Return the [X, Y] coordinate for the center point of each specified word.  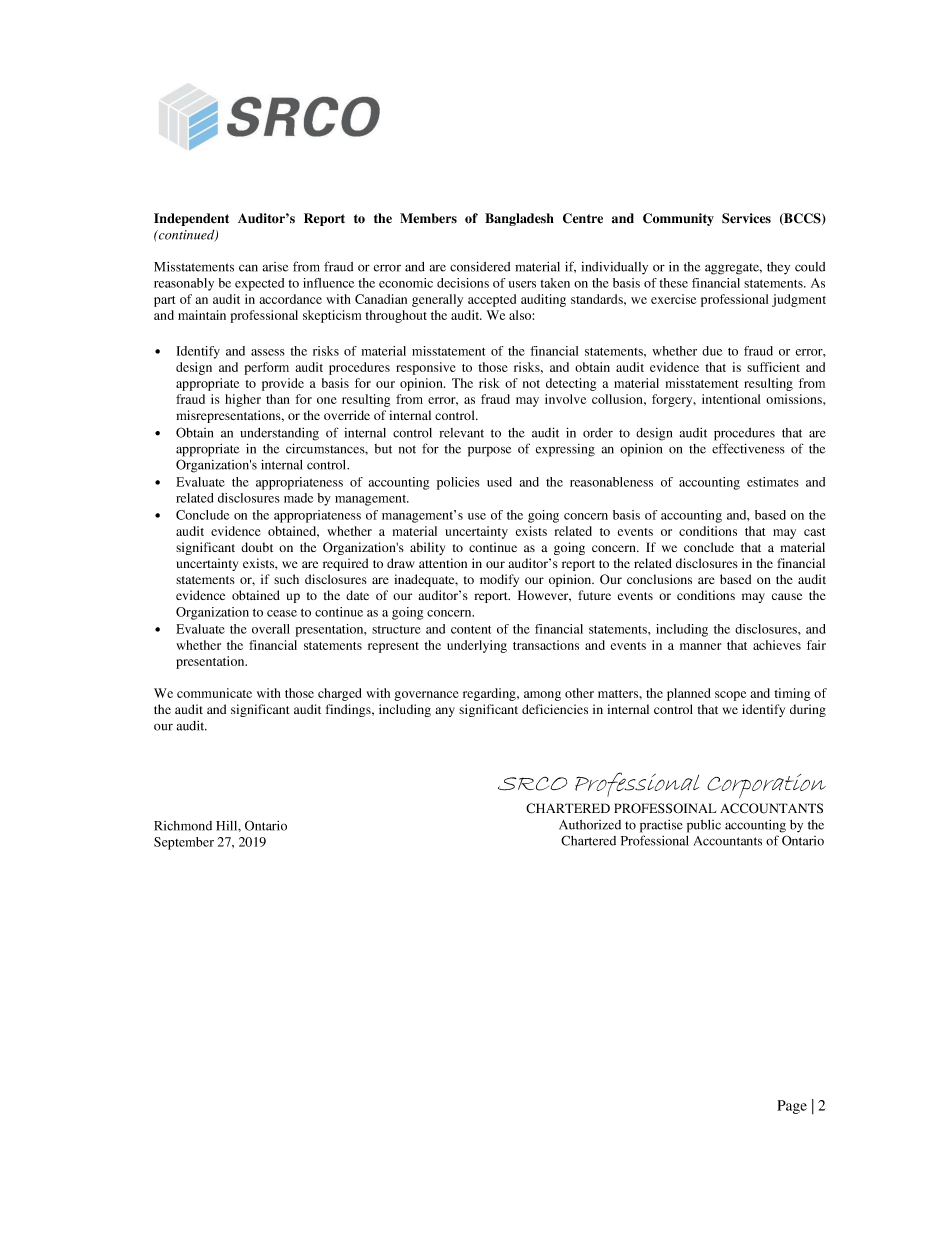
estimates [773, 482]
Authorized [590, 825]
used [499, 482]
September [184, 843]
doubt [257, 547]
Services [746, 218]
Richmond [183, 826]
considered [480, 266]
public [704, 826]
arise [276, 267]
